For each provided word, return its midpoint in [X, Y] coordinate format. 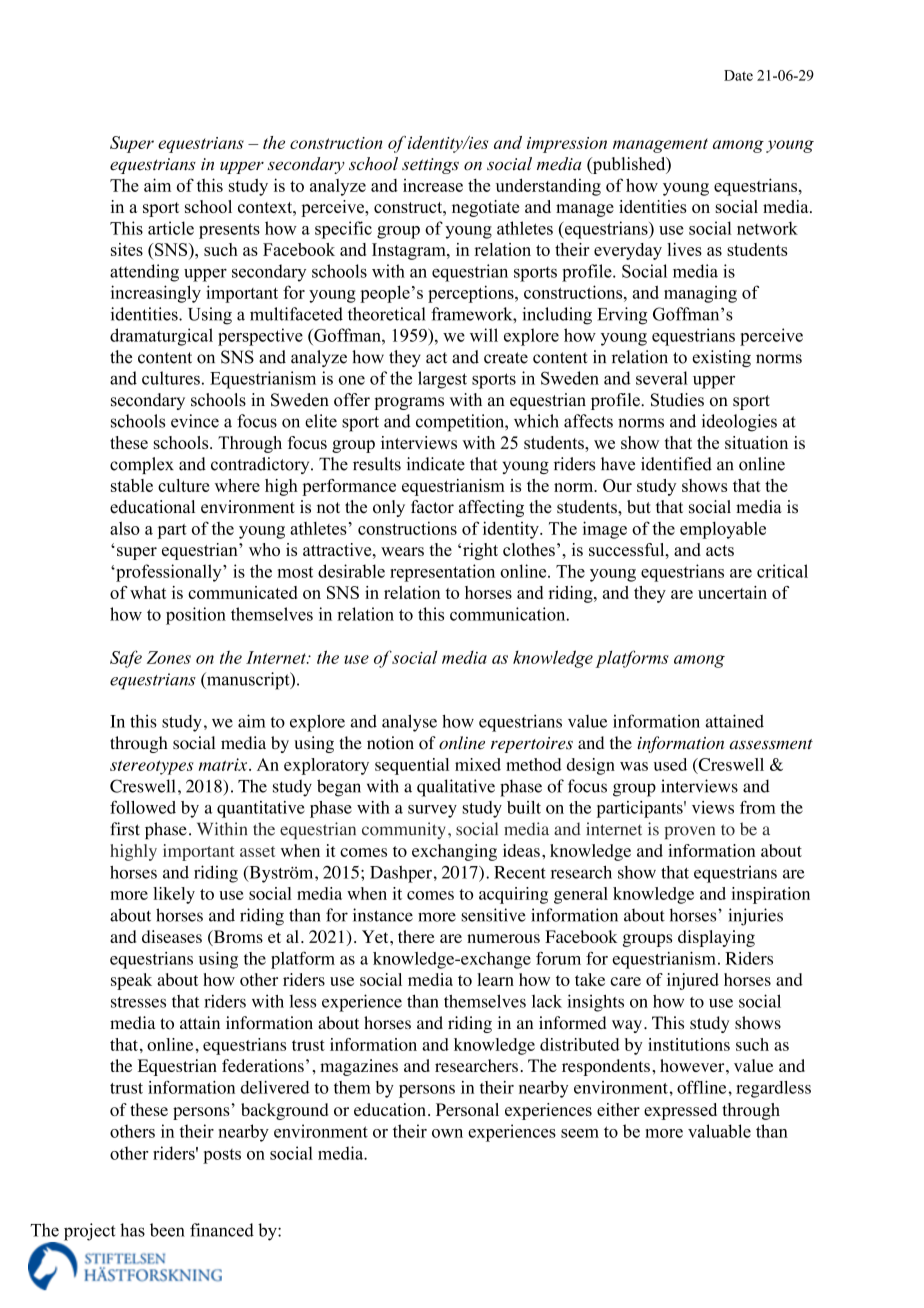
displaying [716, 938]
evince [195, 421]
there [416, 936]
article [171, 228]
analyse [409, 723]
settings [430, 166]
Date [738, 75]
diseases [172, 936]
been [167, 1230]
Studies [677, 400]
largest [442, 380]
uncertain [732, 592]
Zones [169, 657]
